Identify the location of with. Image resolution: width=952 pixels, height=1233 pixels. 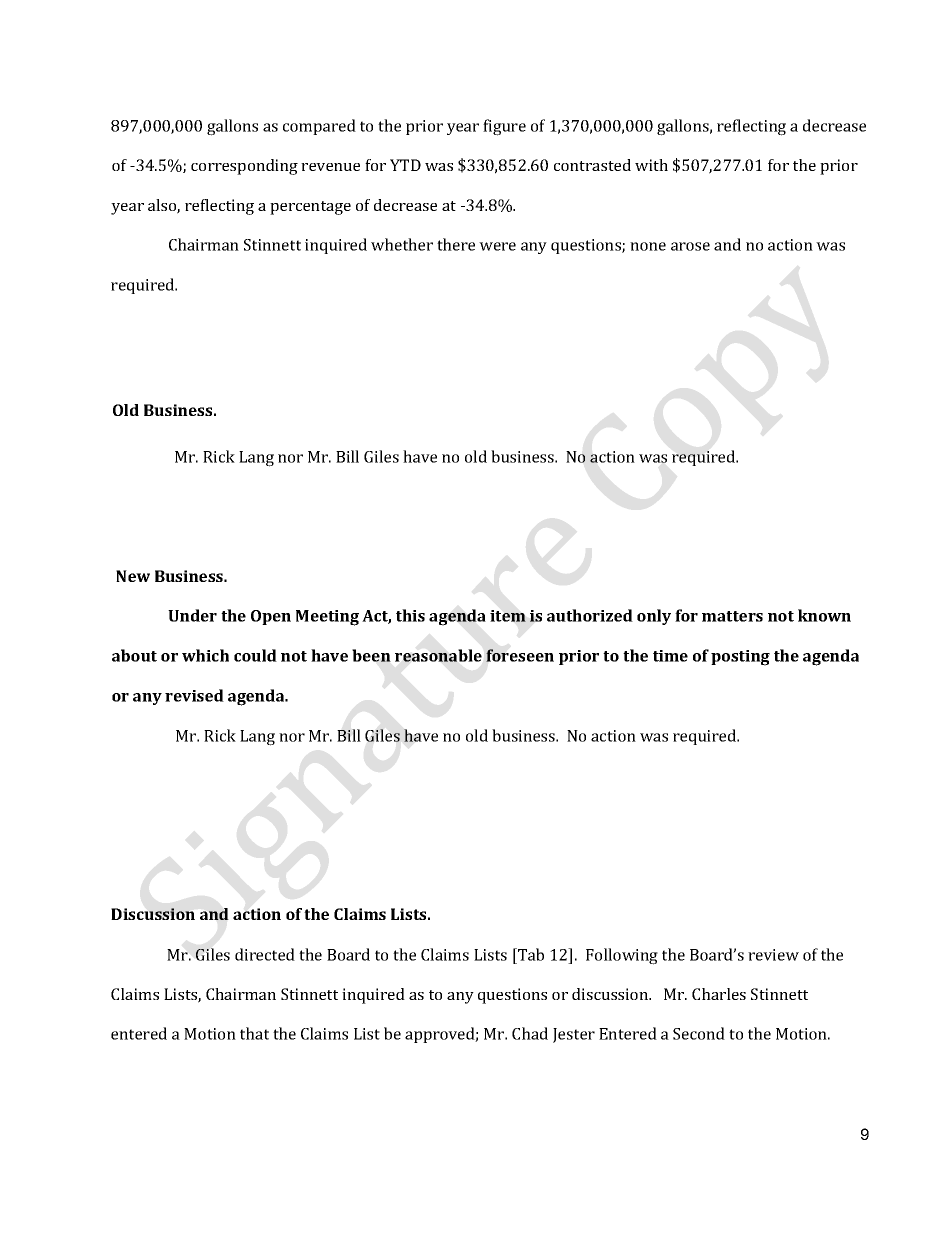
(651, 165).
